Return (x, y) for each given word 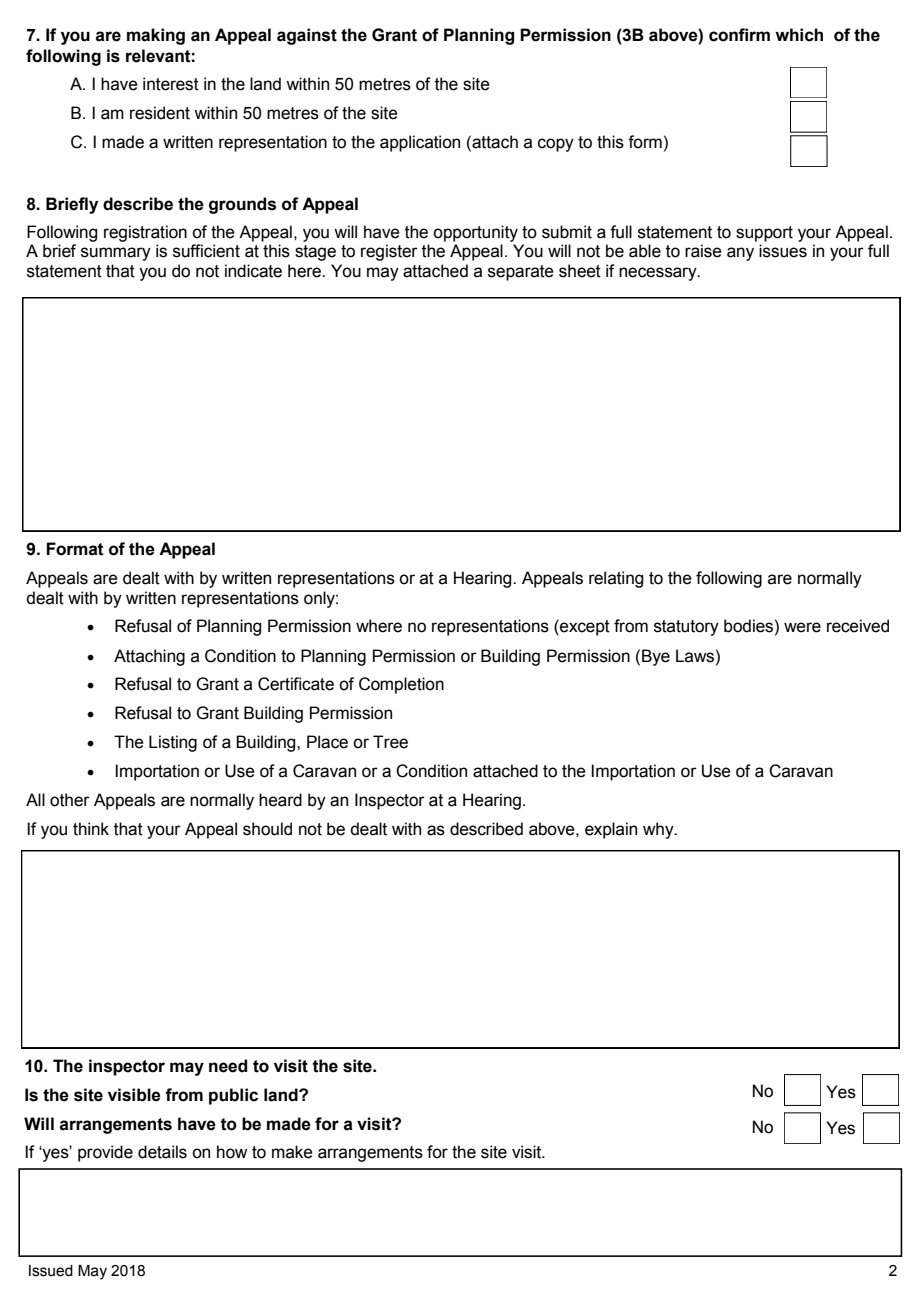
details (162, 1152)
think (91, 829)
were (802, 627)
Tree (390, 742)
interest (171, 84)
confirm (739, 35)
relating (616, 579)
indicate (253, 271)
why (659, 830)
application (420, 143)
